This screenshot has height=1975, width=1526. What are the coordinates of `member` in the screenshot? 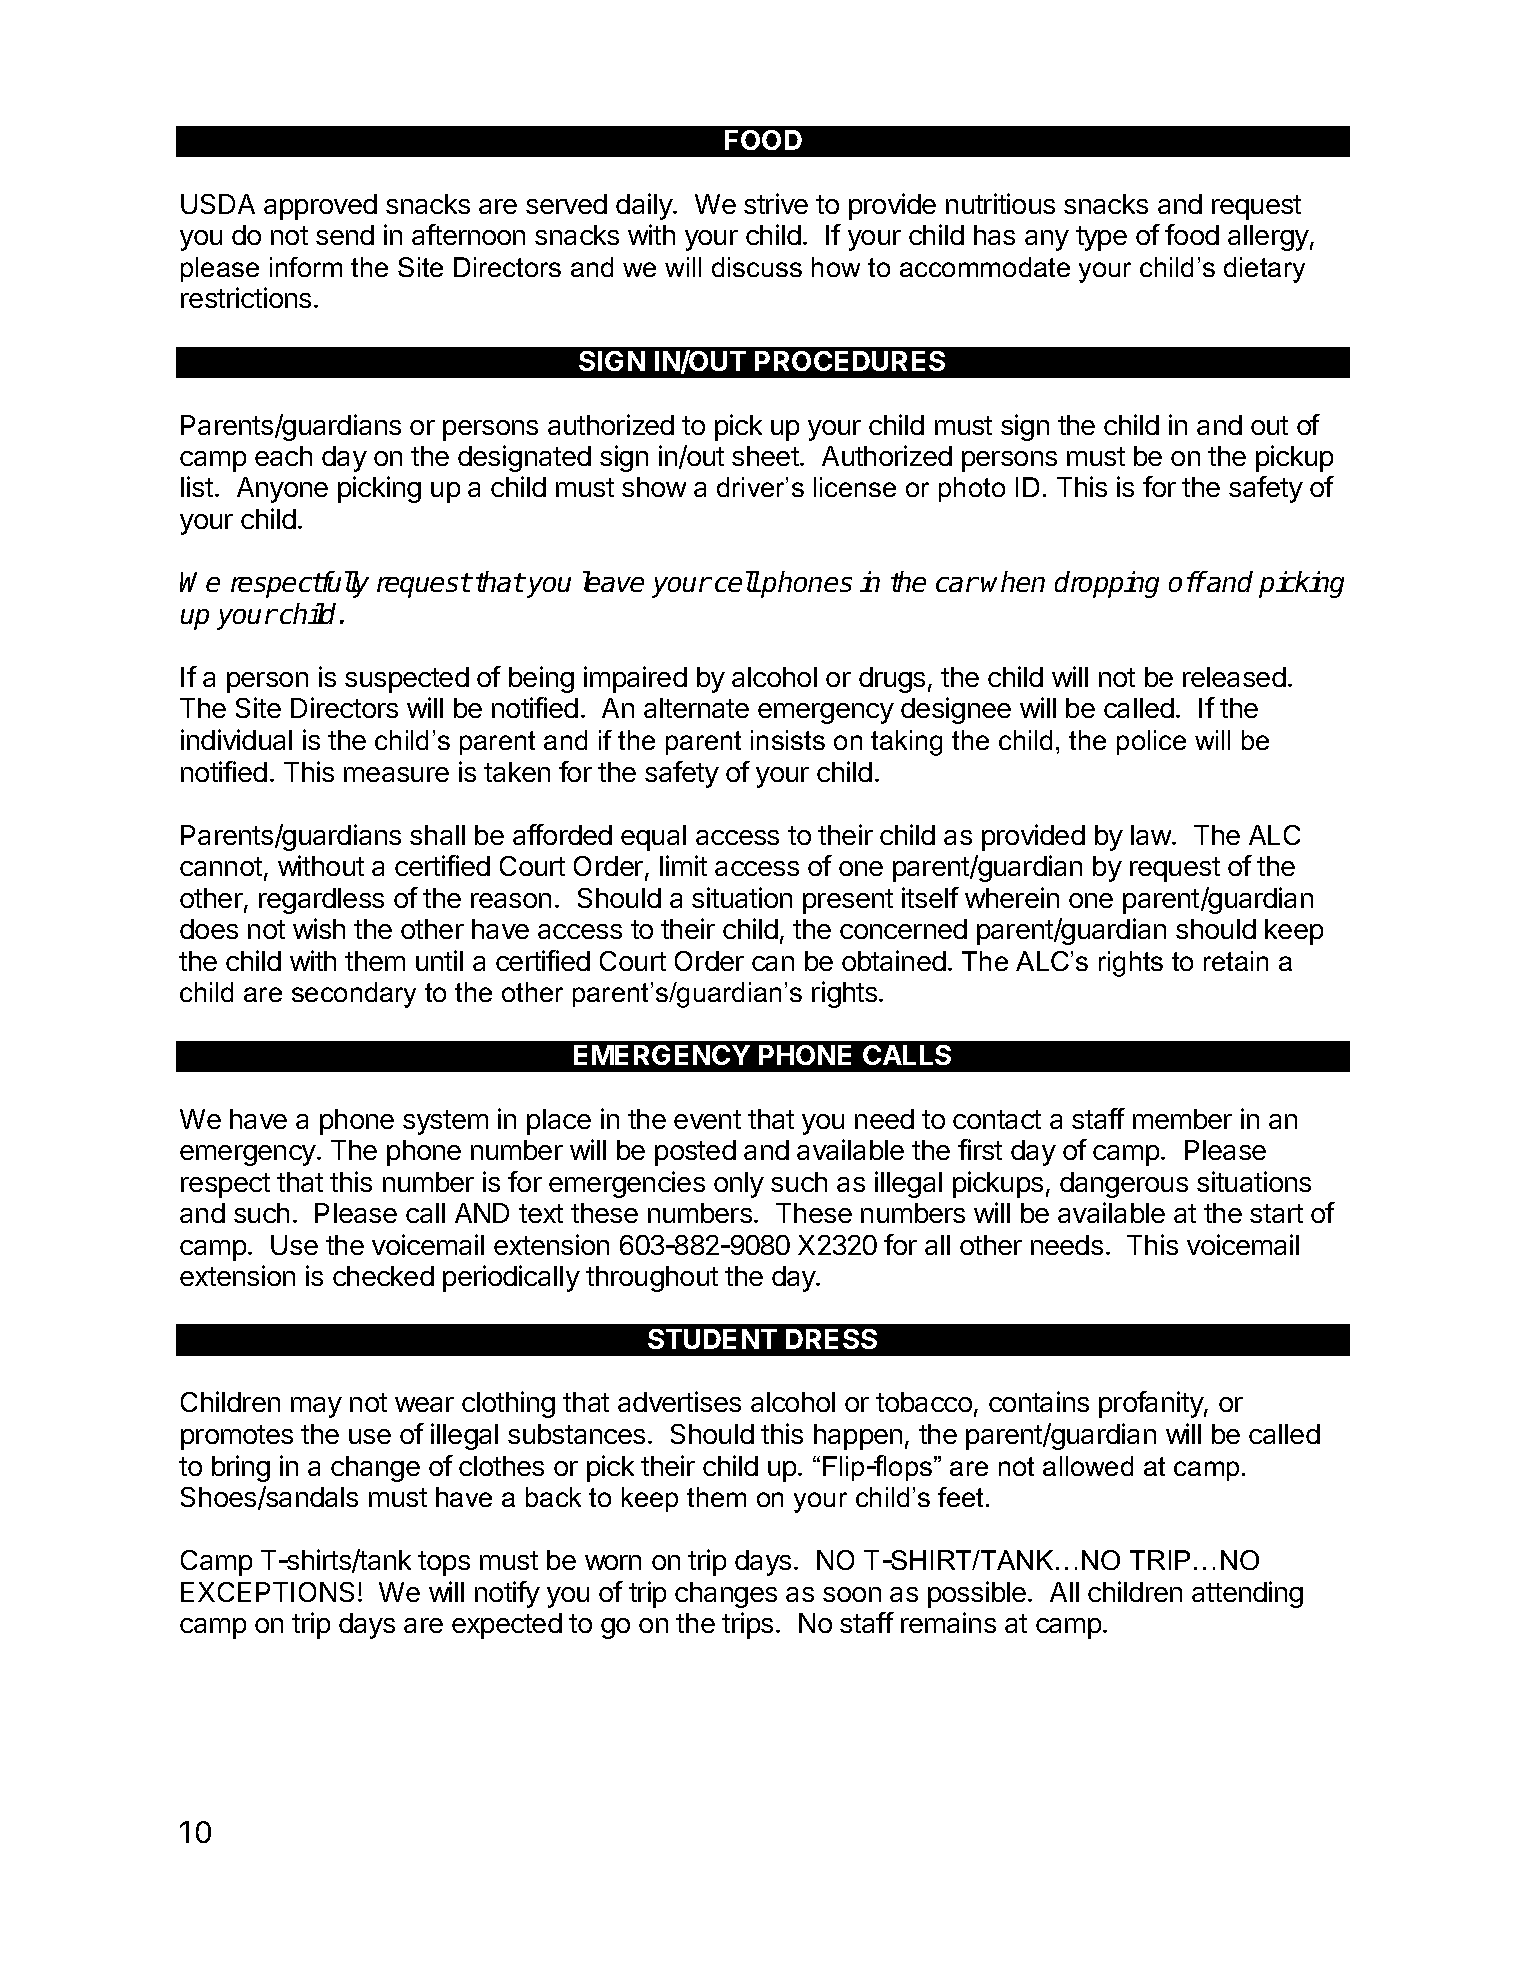 It's located at (1182, 1119).
